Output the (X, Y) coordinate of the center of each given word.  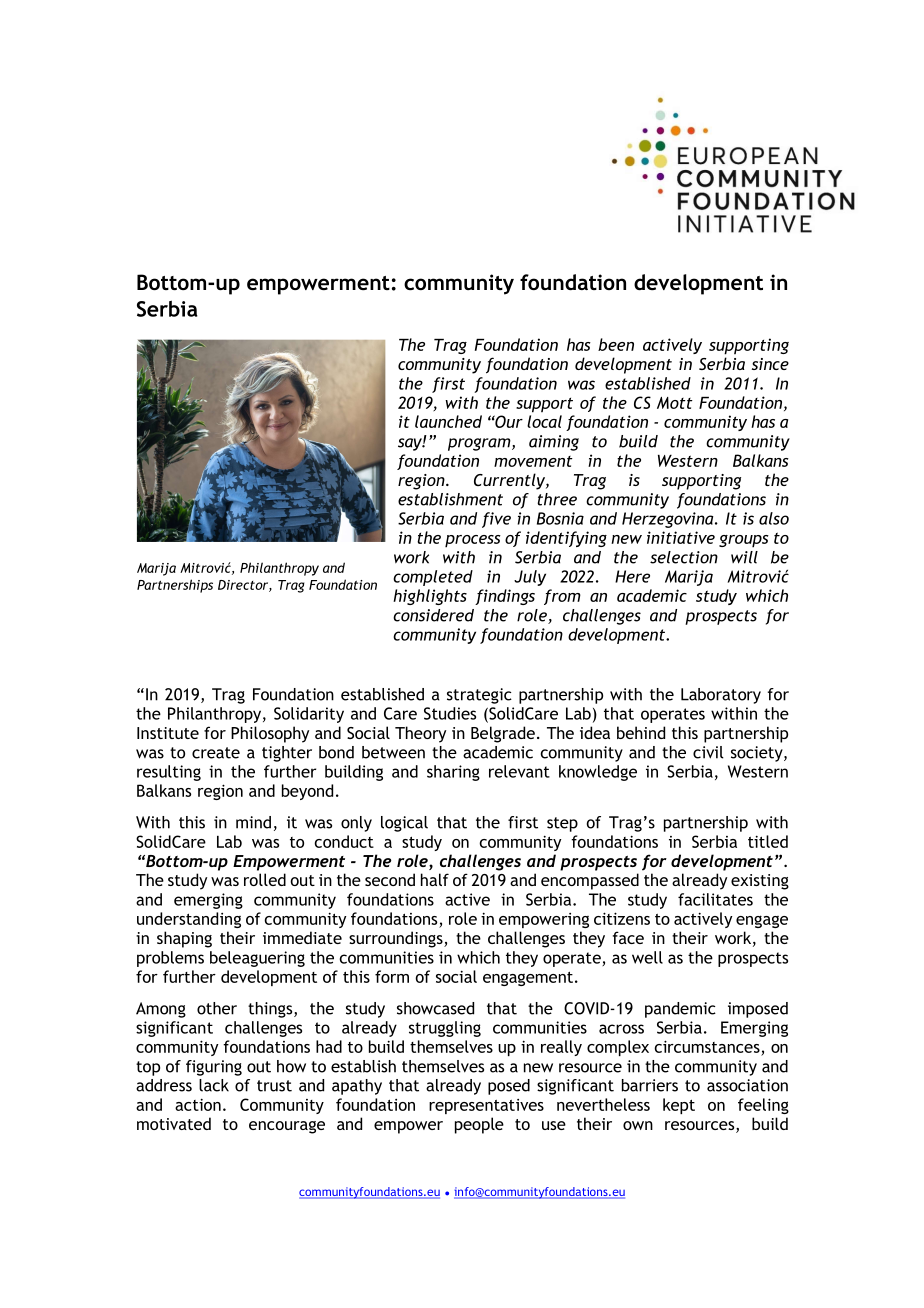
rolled (265, 879)
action (198, 1104)
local (544, 421)
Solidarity (309, 715)
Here (632, 576)
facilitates (715, 899)
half (435, 879)
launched (448, 421)
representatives (486, 1106)
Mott (675, 403)
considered (433, 615)
